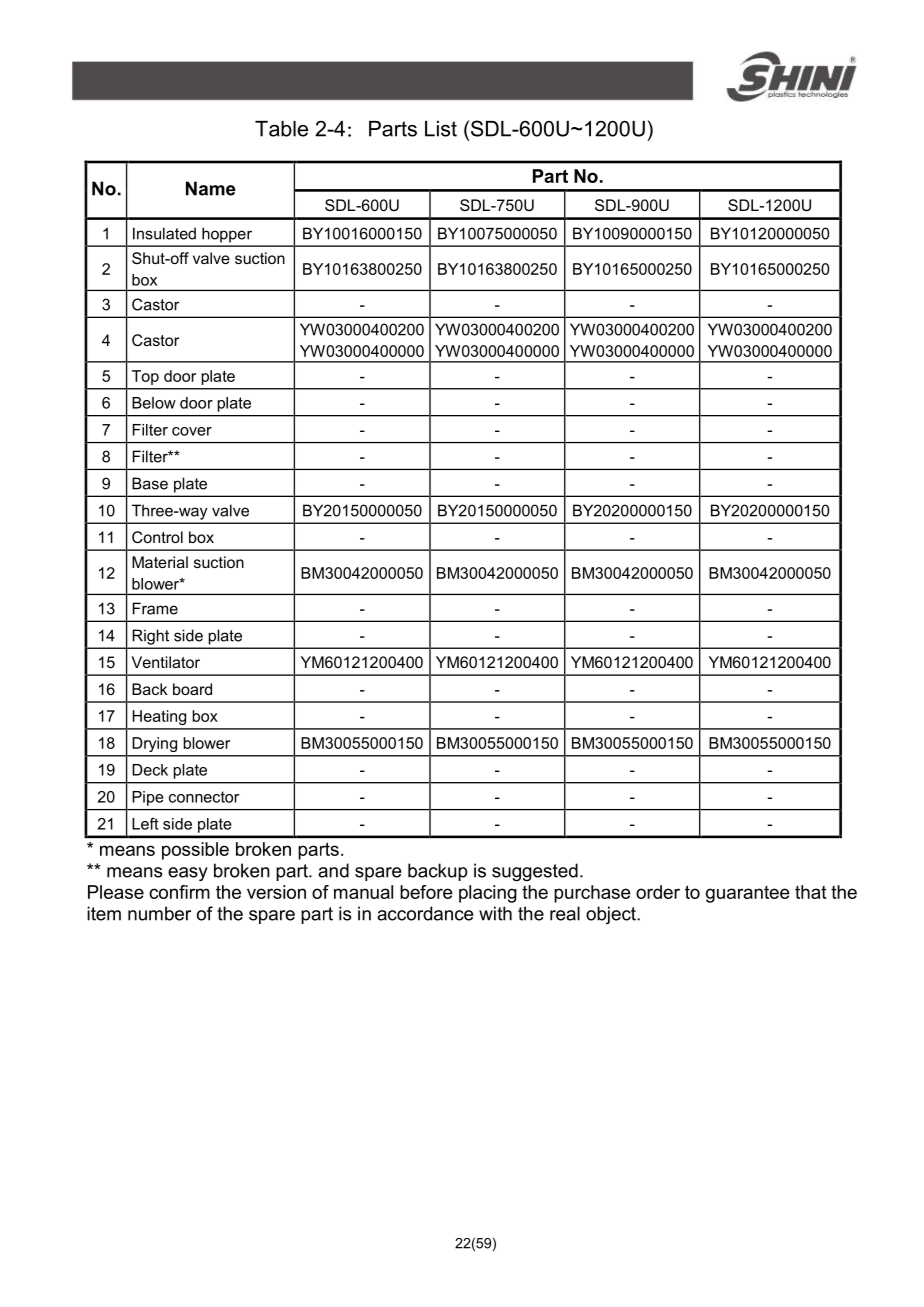  Describe the element at coordinates (179, 892) in the screenshot. I see `confirm` at that location.
